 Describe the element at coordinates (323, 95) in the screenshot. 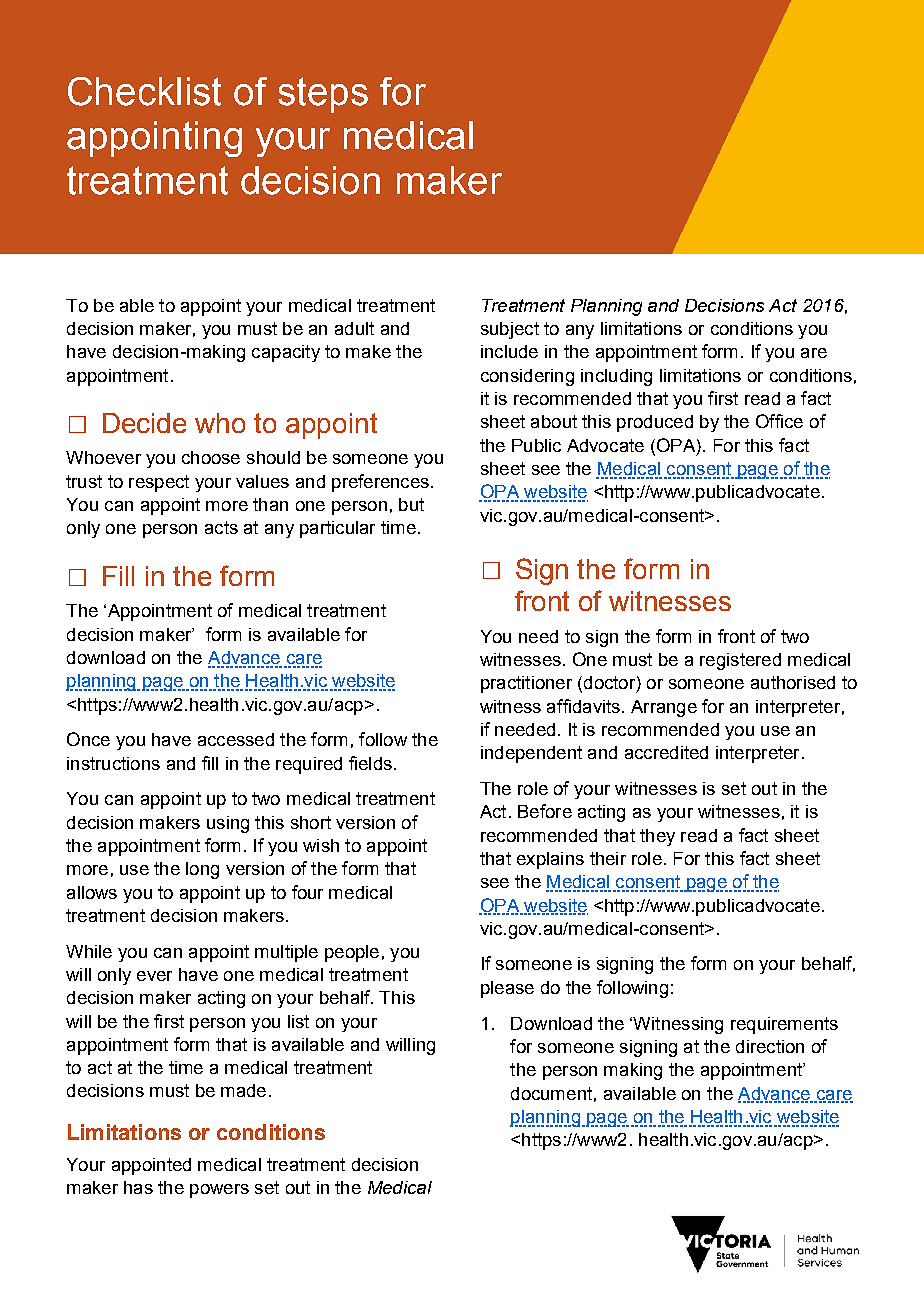

I see `steps` at that location.
